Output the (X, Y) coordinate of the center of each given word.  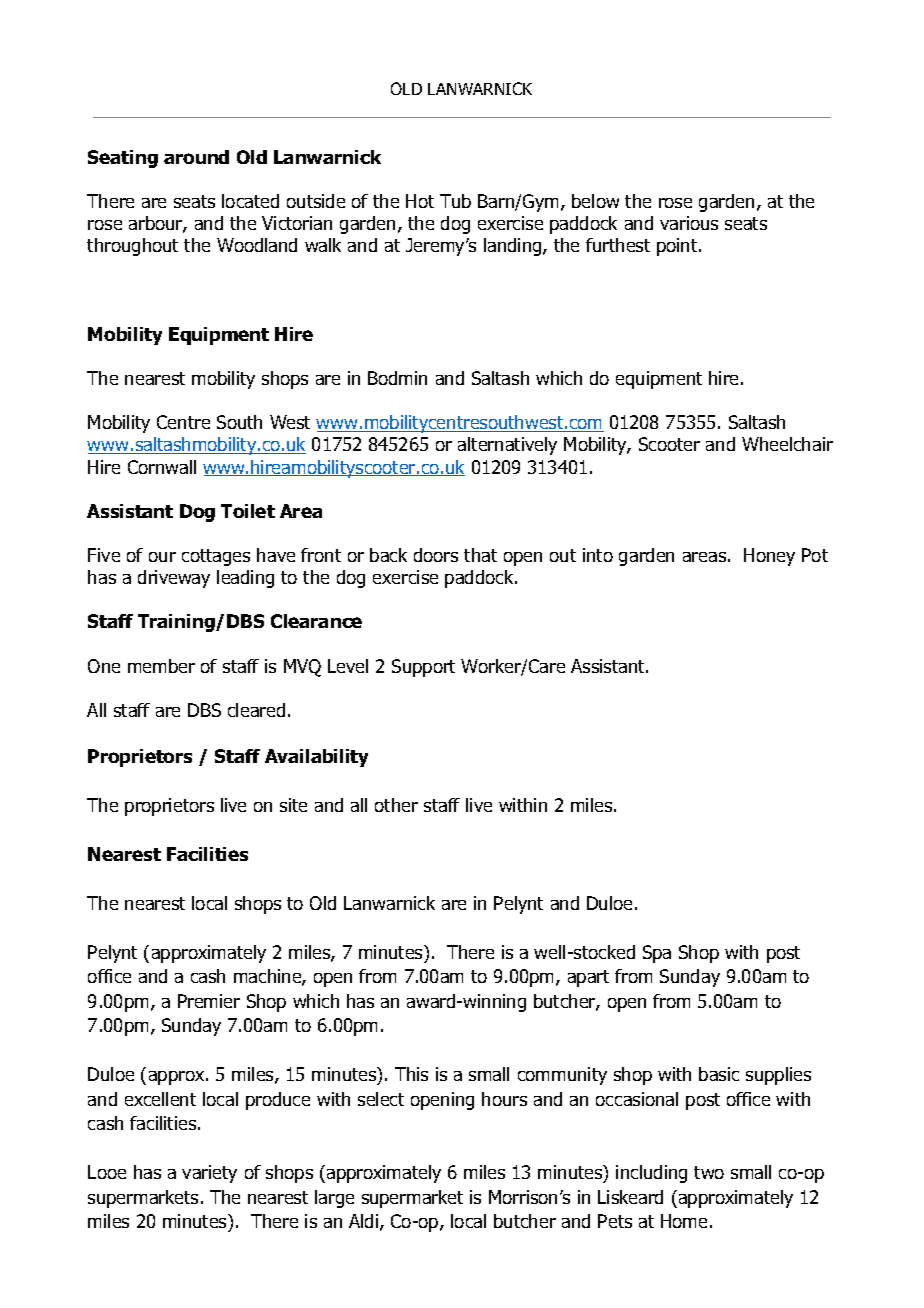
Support (423, 668)
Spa (657, 954)
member (161, 666)
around (196, 157)
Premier (209, 1001)
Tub (455, 201)
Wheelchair (787, 444)
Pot (815, 555)
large (334, 1199)
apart (588, 978)
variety (209, 1174)
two (709, 1172)
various (689, 223)
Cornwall (162, 467)
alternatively (507, 446)
